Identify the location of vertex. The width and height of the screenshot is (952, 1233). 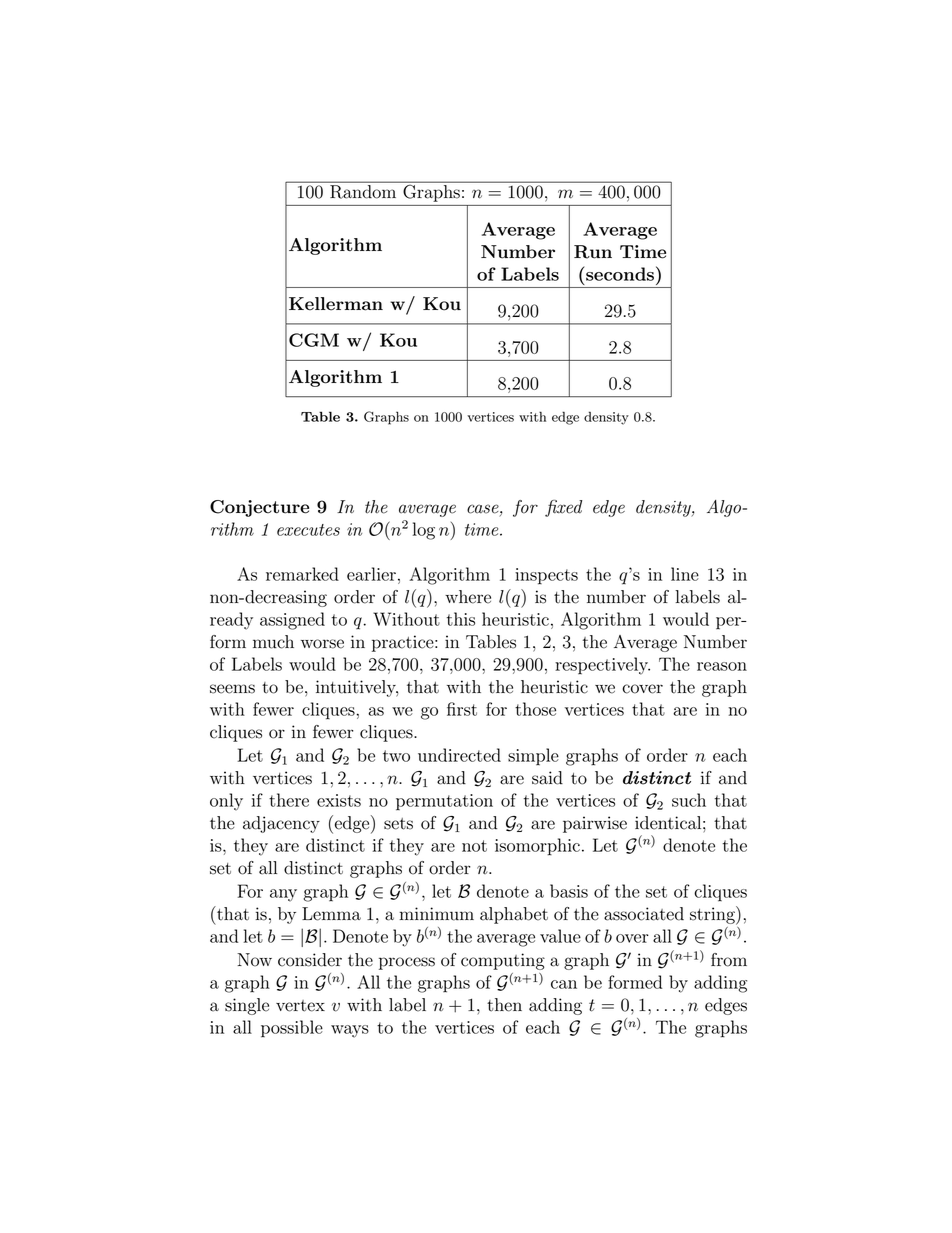
(300, 1006).
